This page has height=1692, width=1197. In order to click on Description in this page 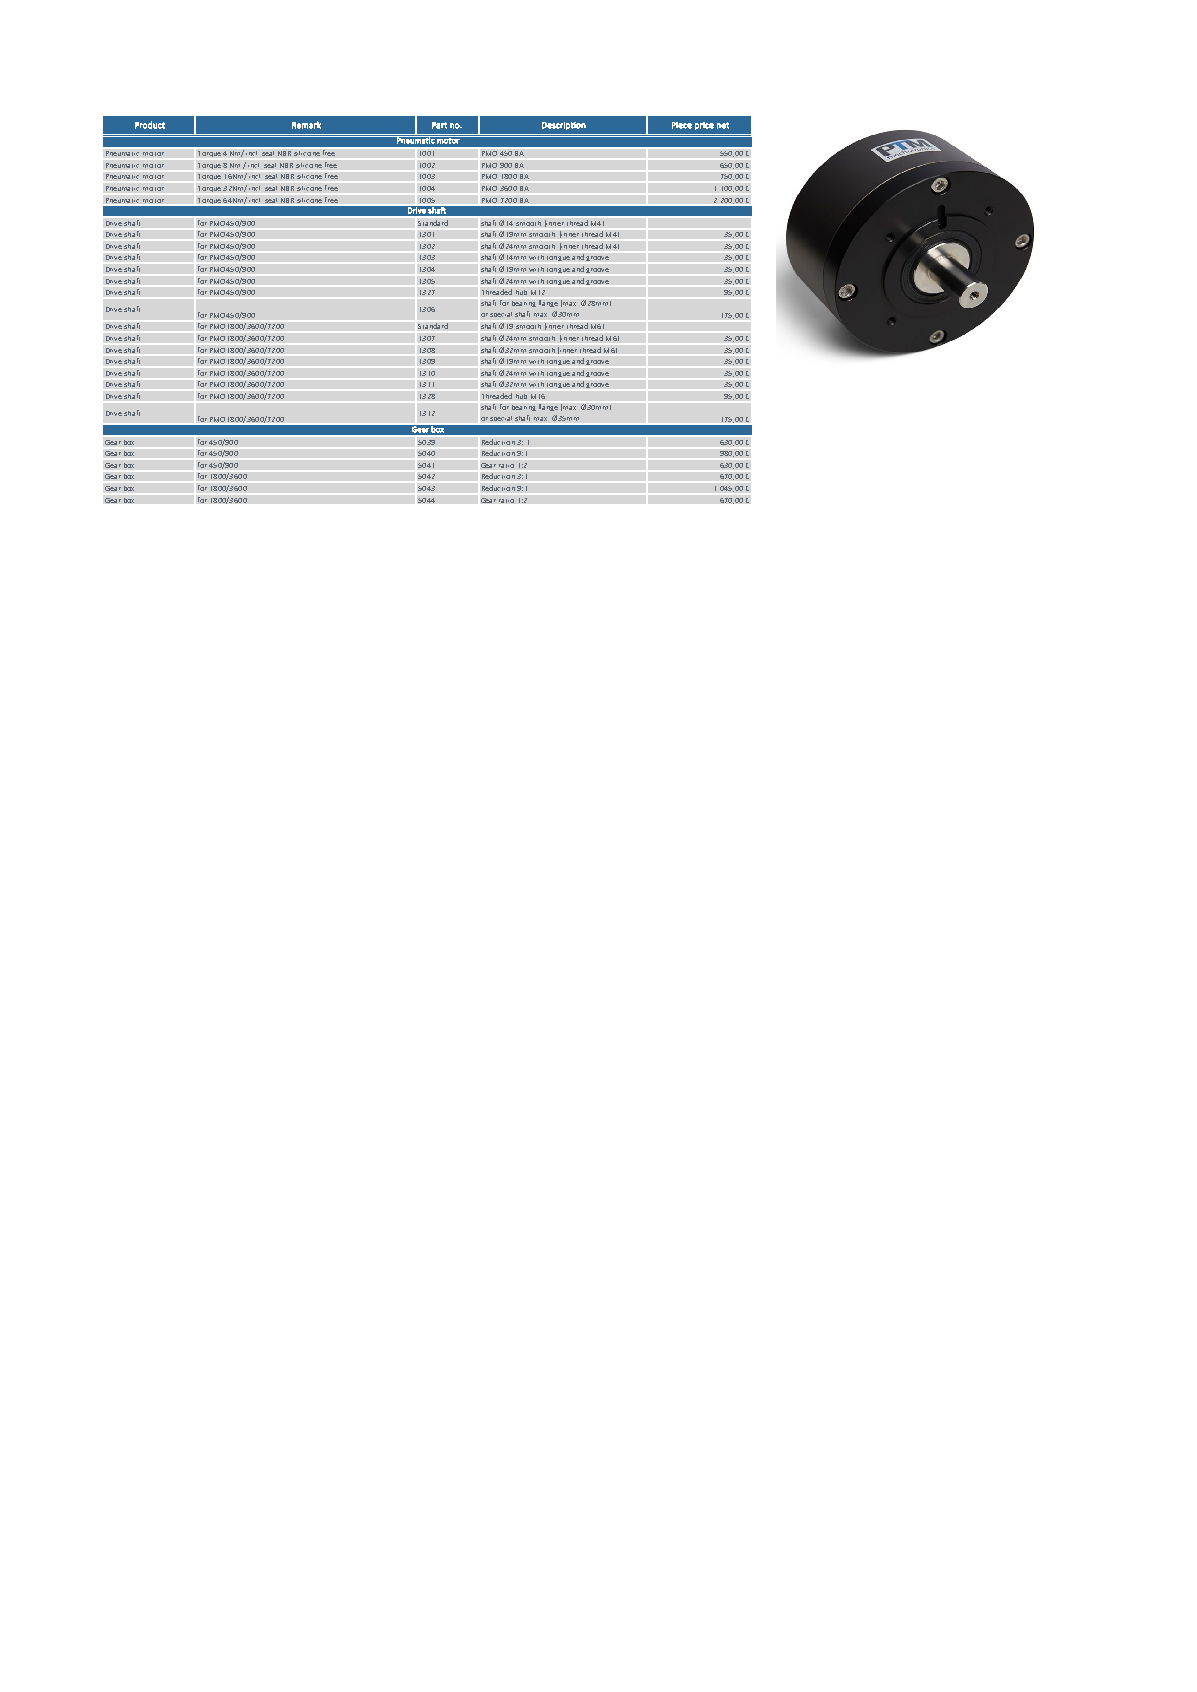, I will do `click(564, 126)`.
